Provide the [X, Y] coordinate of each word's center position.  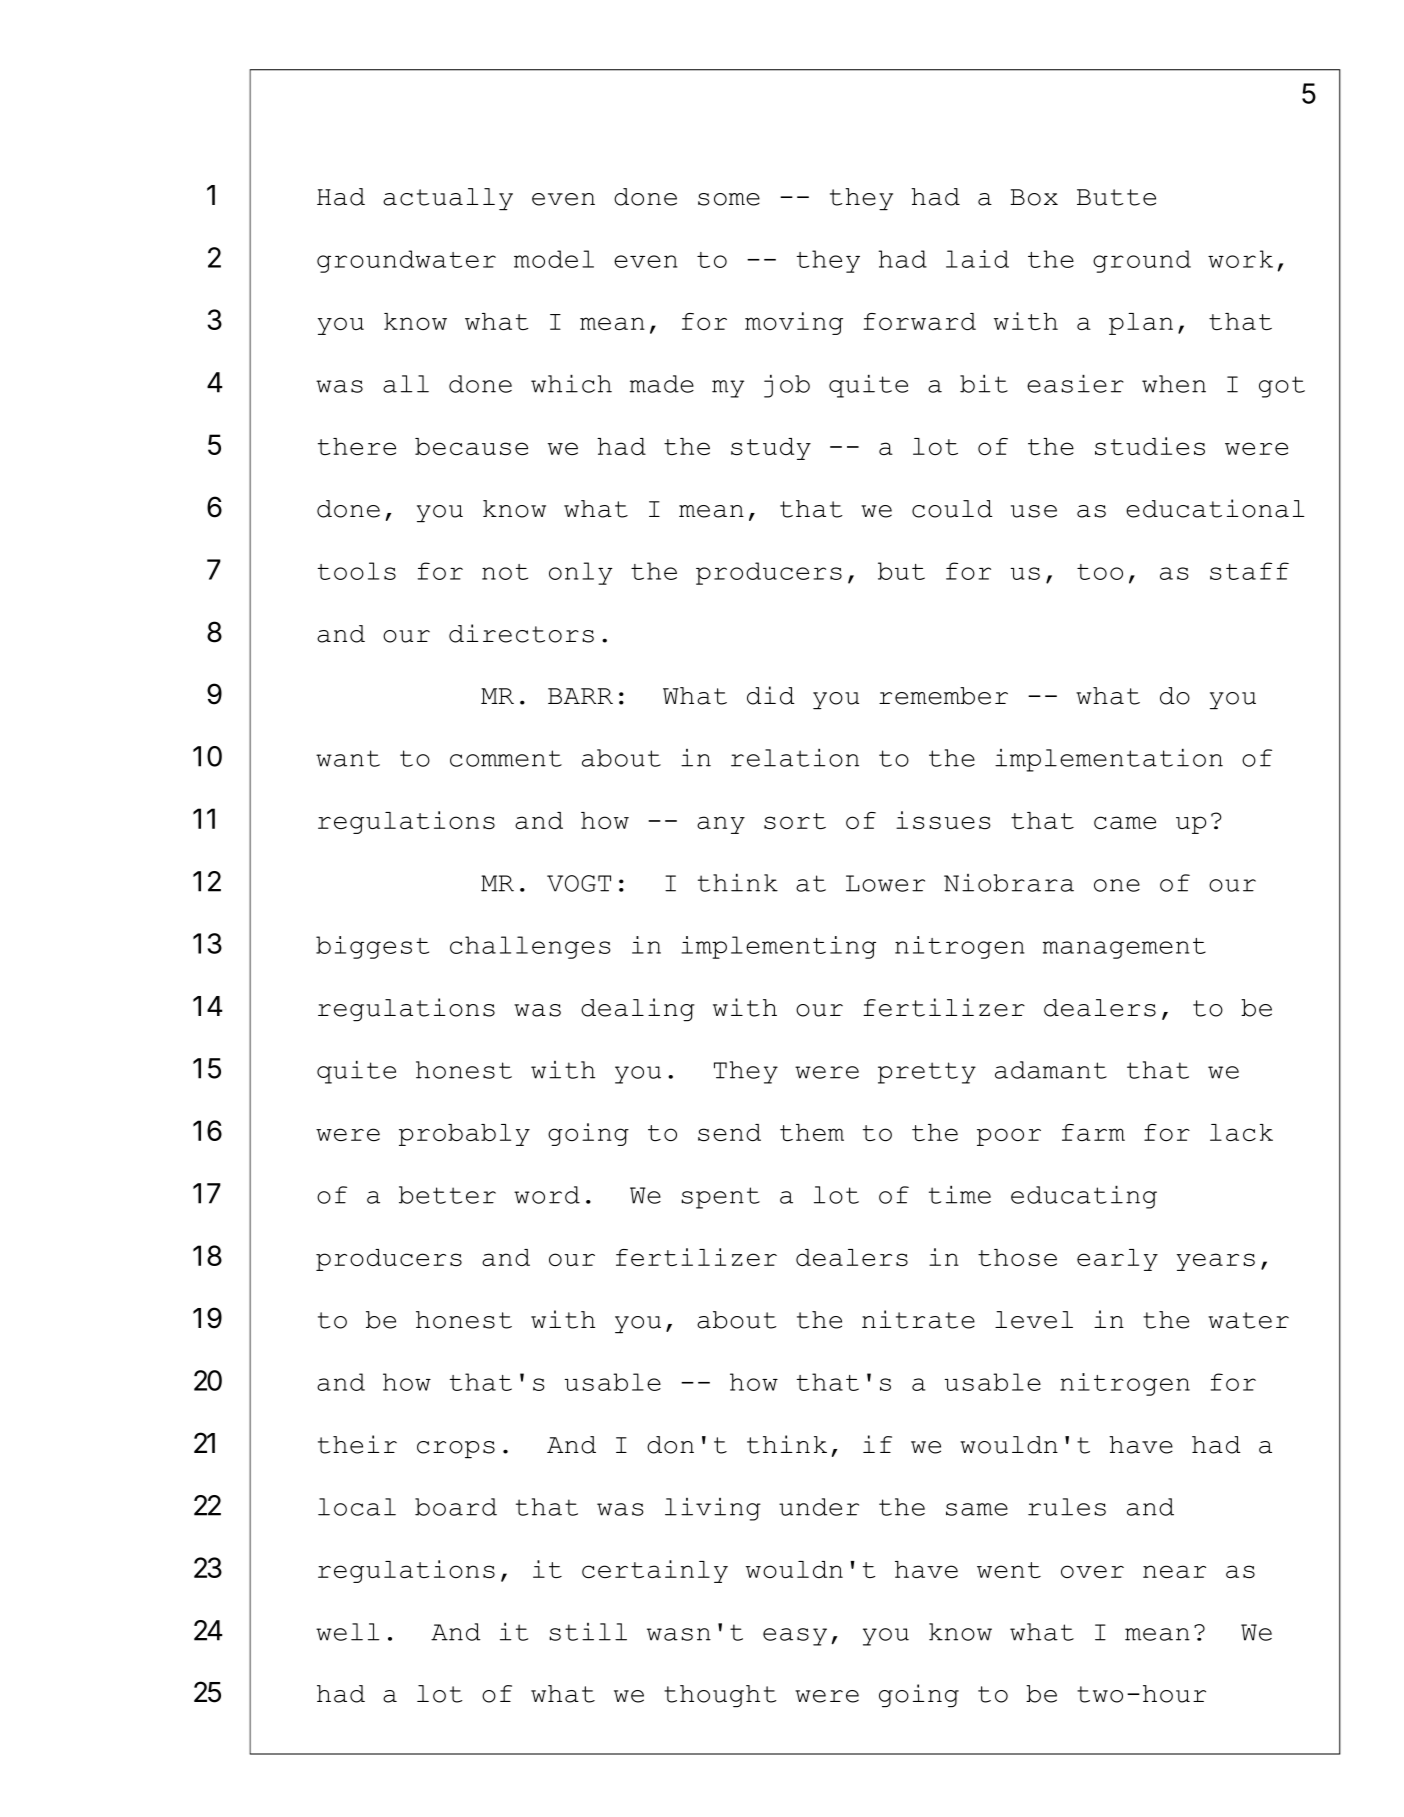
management [1124, 948]
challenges [530, 947]
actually [448, 199]
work [1240, 259]
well [347, 1632]
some [729, 199]
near [1174, 1571]
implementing [778, 947]
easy [795, 1637]
